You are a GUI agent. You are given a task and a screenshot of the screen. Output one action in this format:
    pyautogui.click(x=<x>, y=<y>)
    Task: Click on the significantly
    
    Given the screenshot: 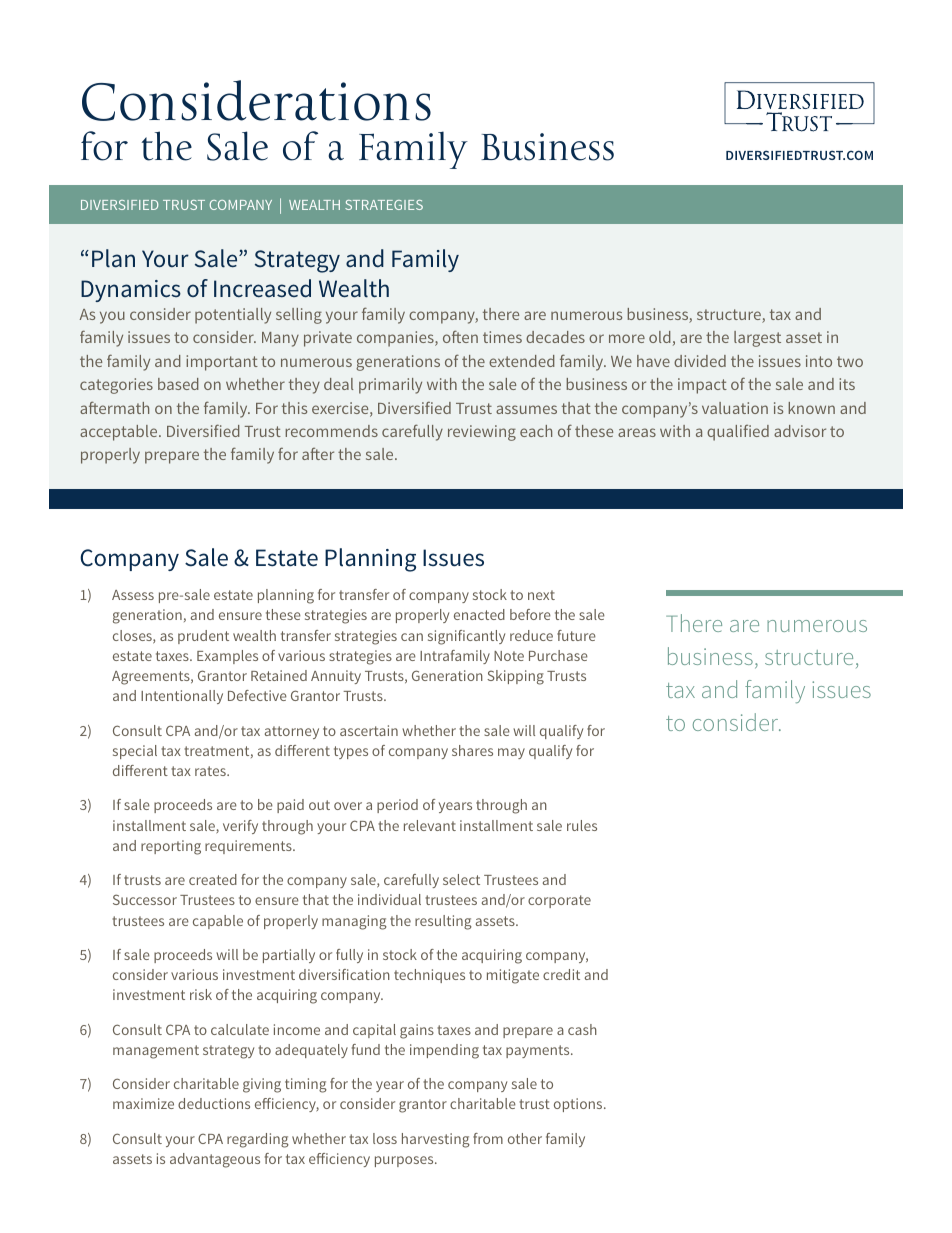 What is the action you would take?
    pyautogui.click(x=466, y=637)
